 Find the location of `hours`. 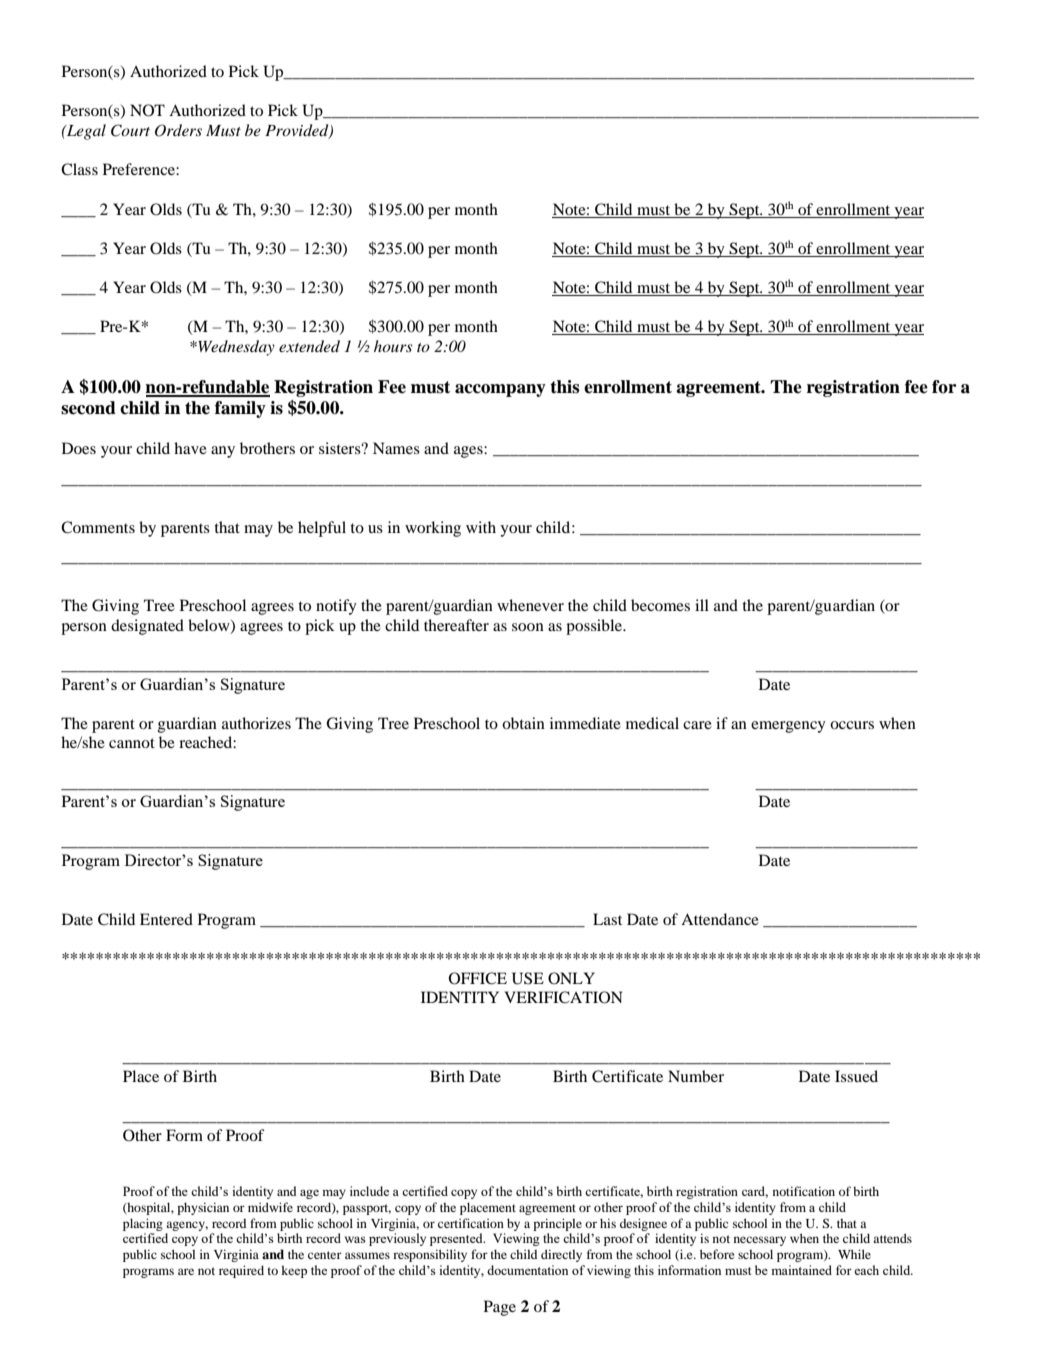

hours is located at coordinates (393, 346).
